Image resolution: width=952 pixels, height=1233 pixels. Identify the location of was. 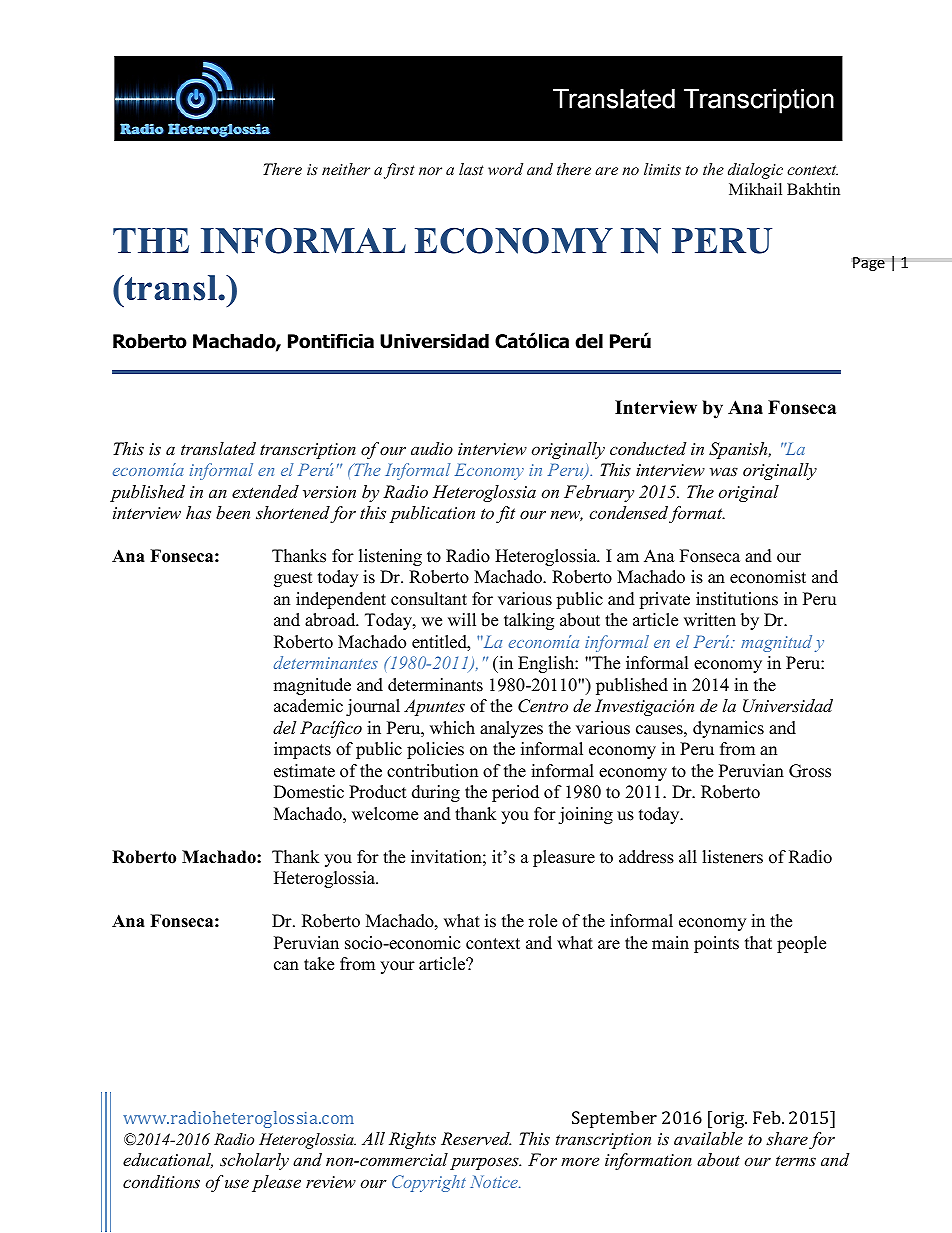
(724, 471).
